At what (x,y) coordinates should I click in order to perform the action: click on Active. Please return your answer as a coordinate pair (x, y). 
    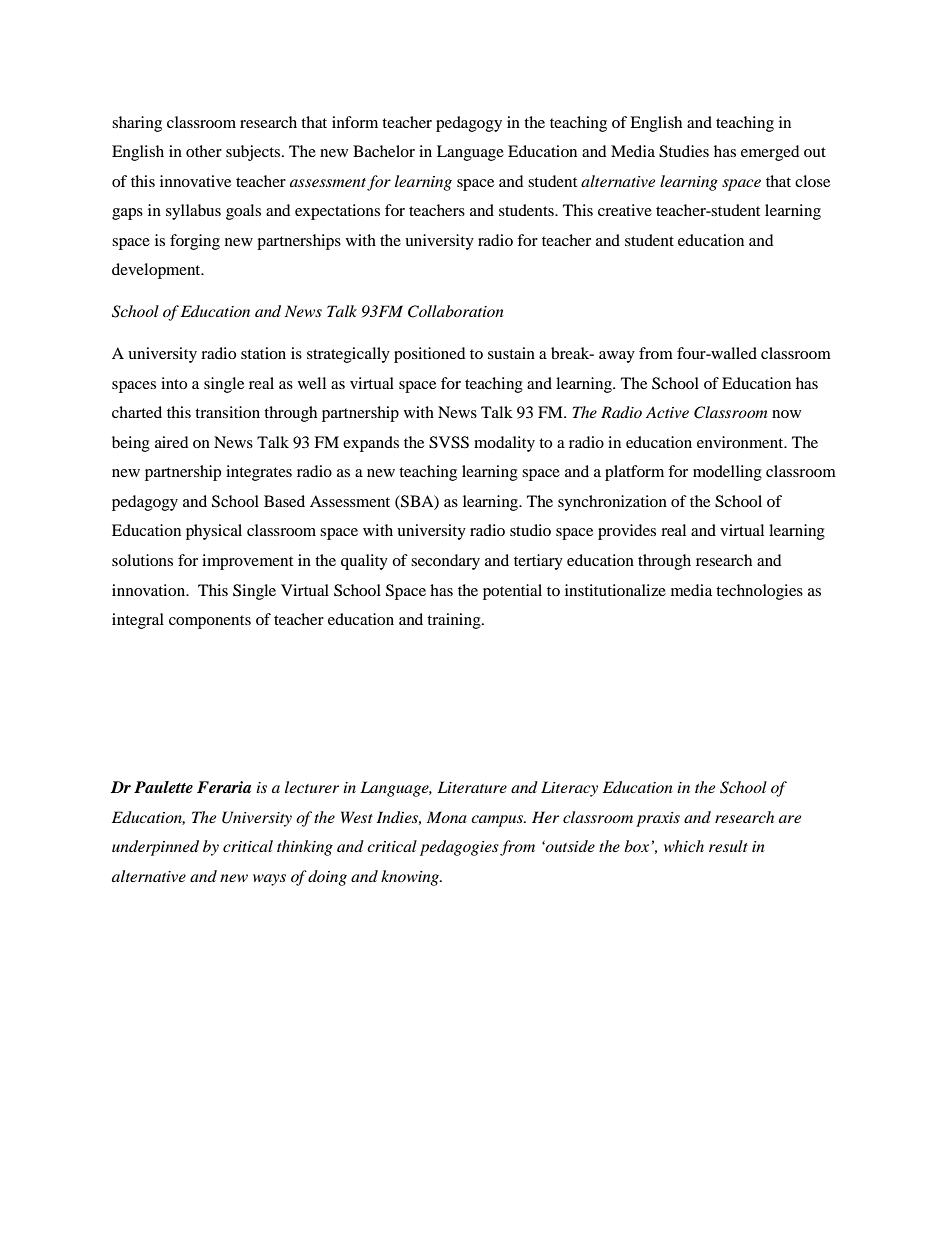
    Looking at the image, I should click on (667, 412).
